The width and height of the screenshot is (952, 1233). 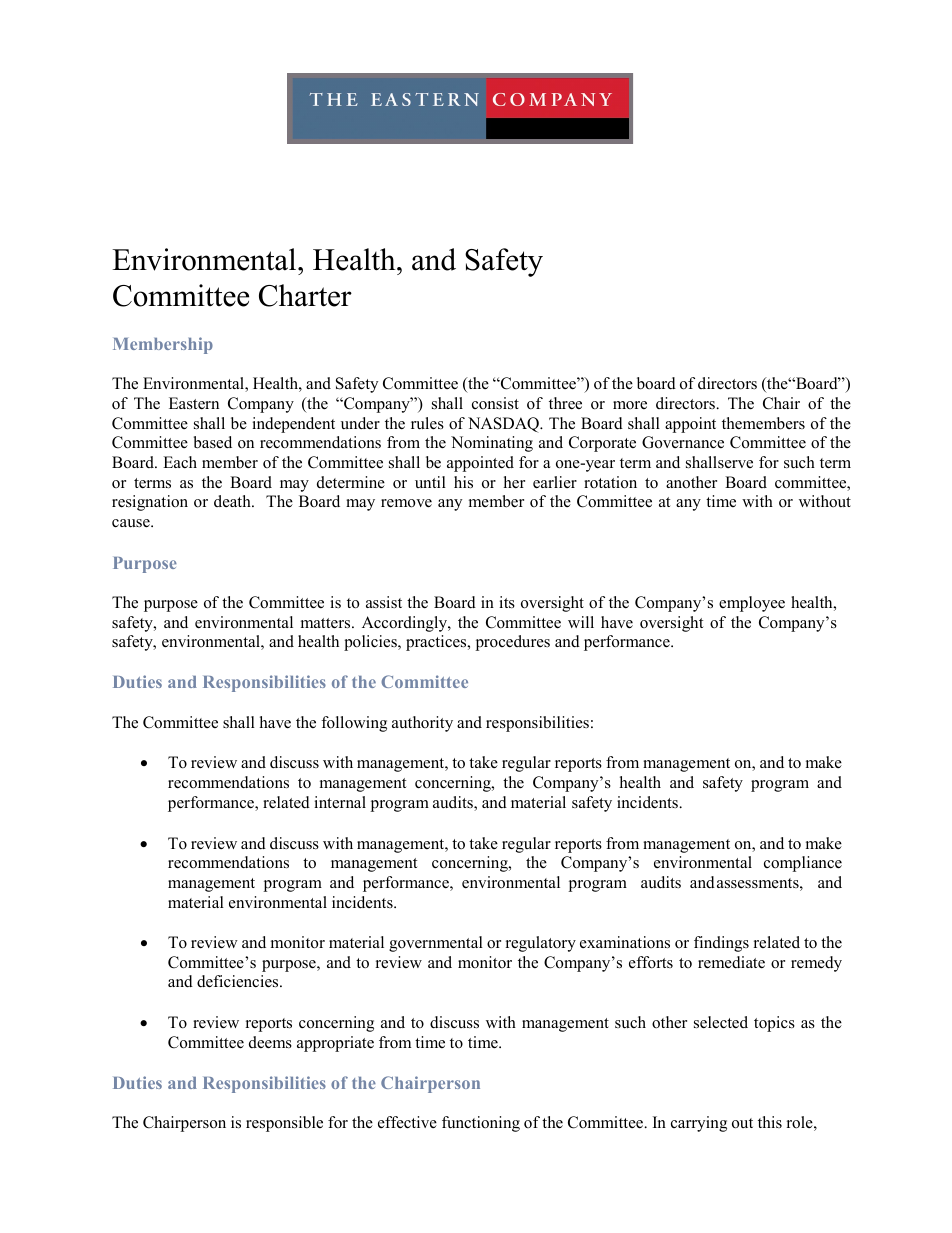 I want to click on internal, so click(x=340, y=802).
